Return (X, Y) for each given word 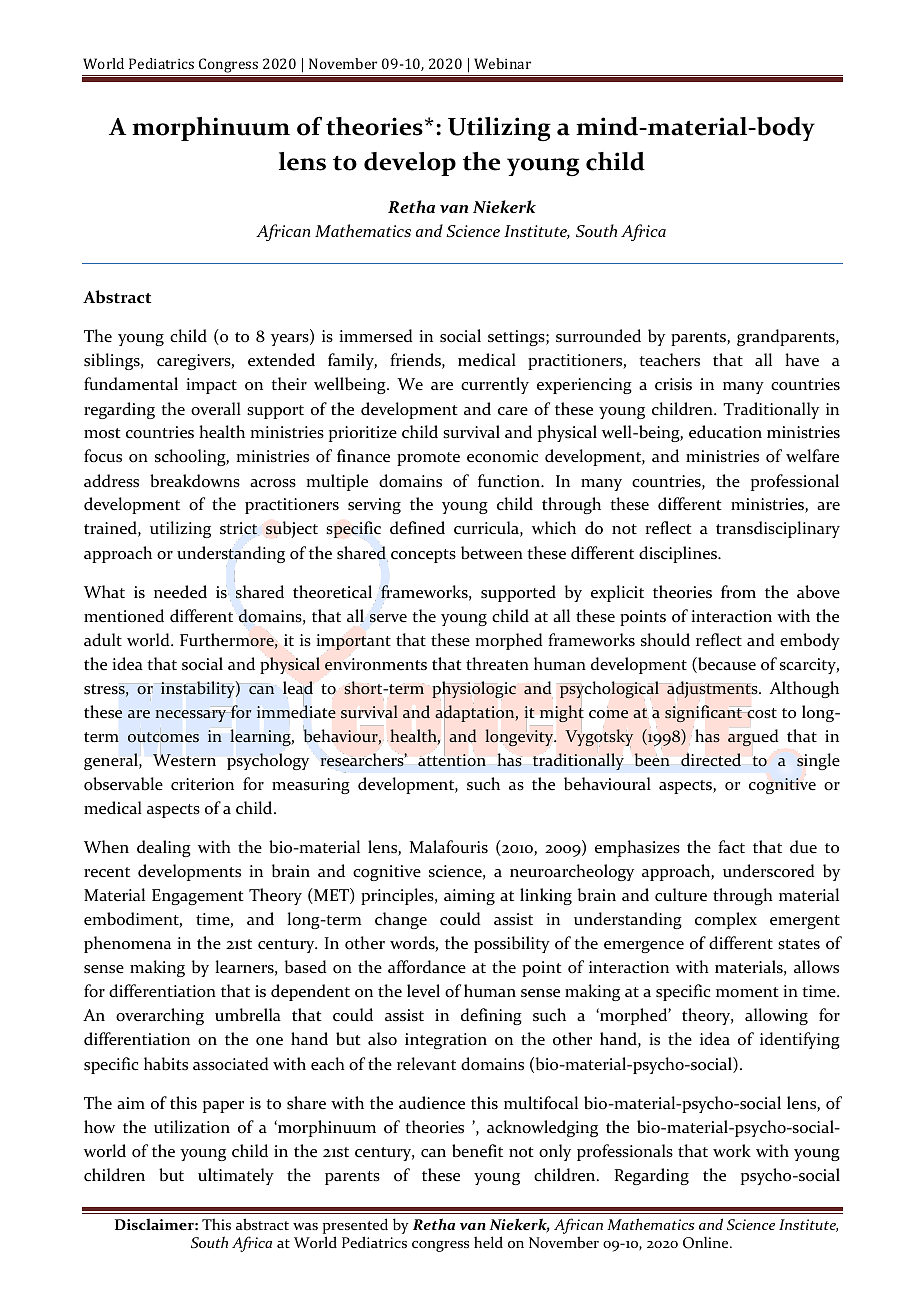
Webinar (502, 63)
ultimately (236, 1176)
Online (707, 1243)
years (291, 340)
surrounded (598, 336)
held (488, 1242)
